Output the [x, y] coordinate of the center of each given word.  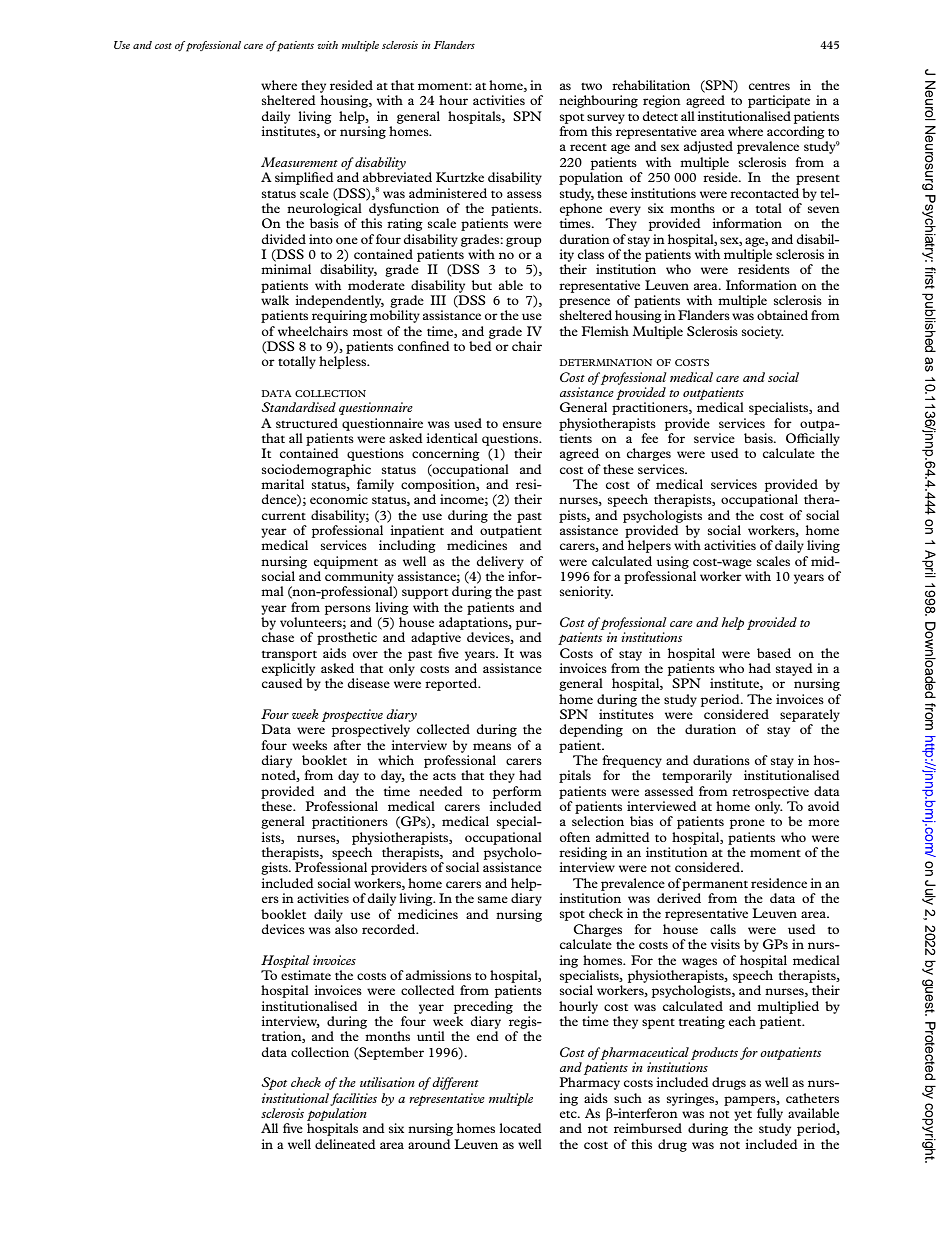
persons [348, 610]
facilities [353, 1099]
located [520, 1128]
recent [588, 147]
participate [779, 101]
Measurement [299, 162]
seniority [586, 592]
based [774, 653]
